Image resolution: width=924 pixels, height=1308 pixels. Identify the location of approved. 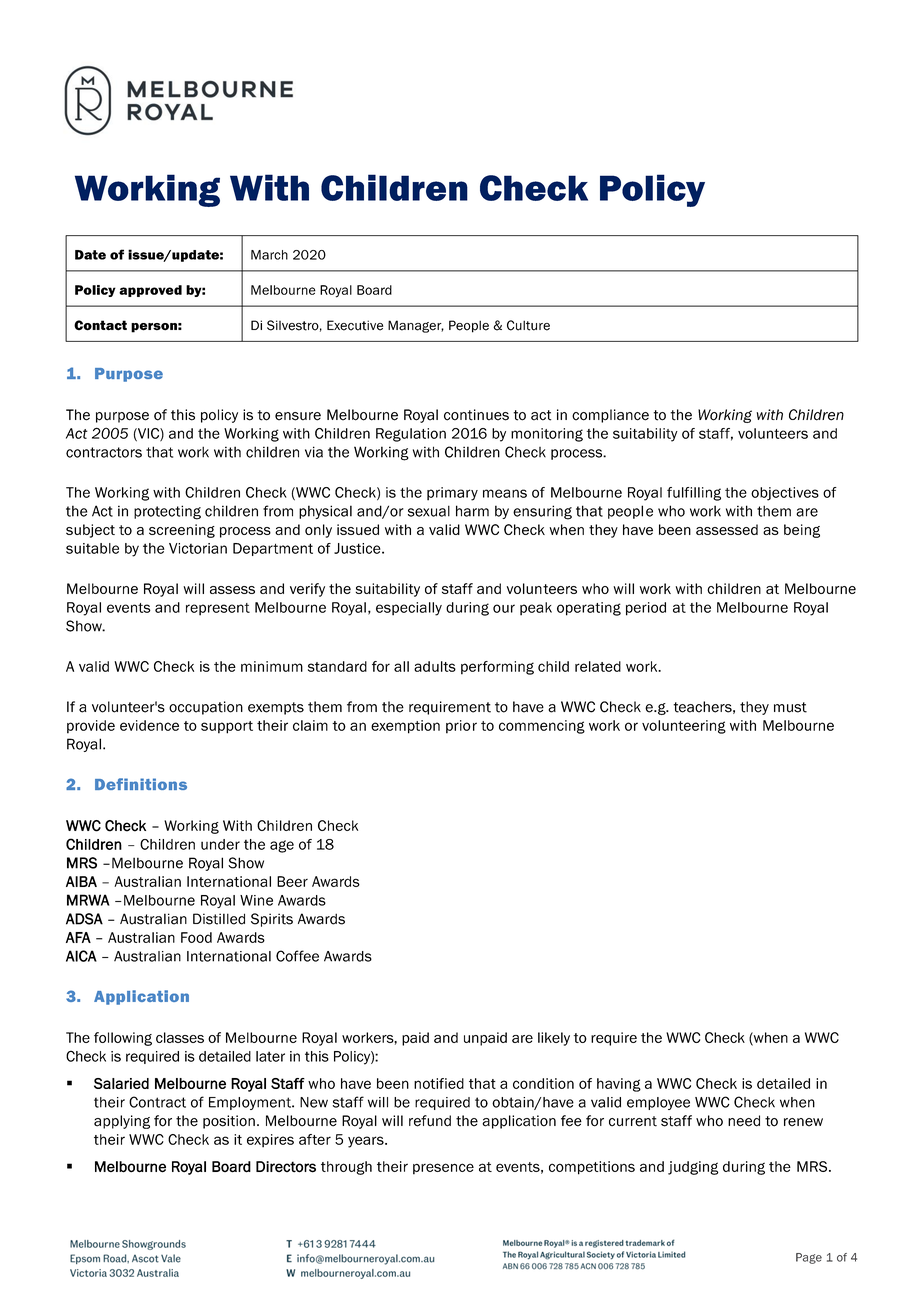
(150, 291).
